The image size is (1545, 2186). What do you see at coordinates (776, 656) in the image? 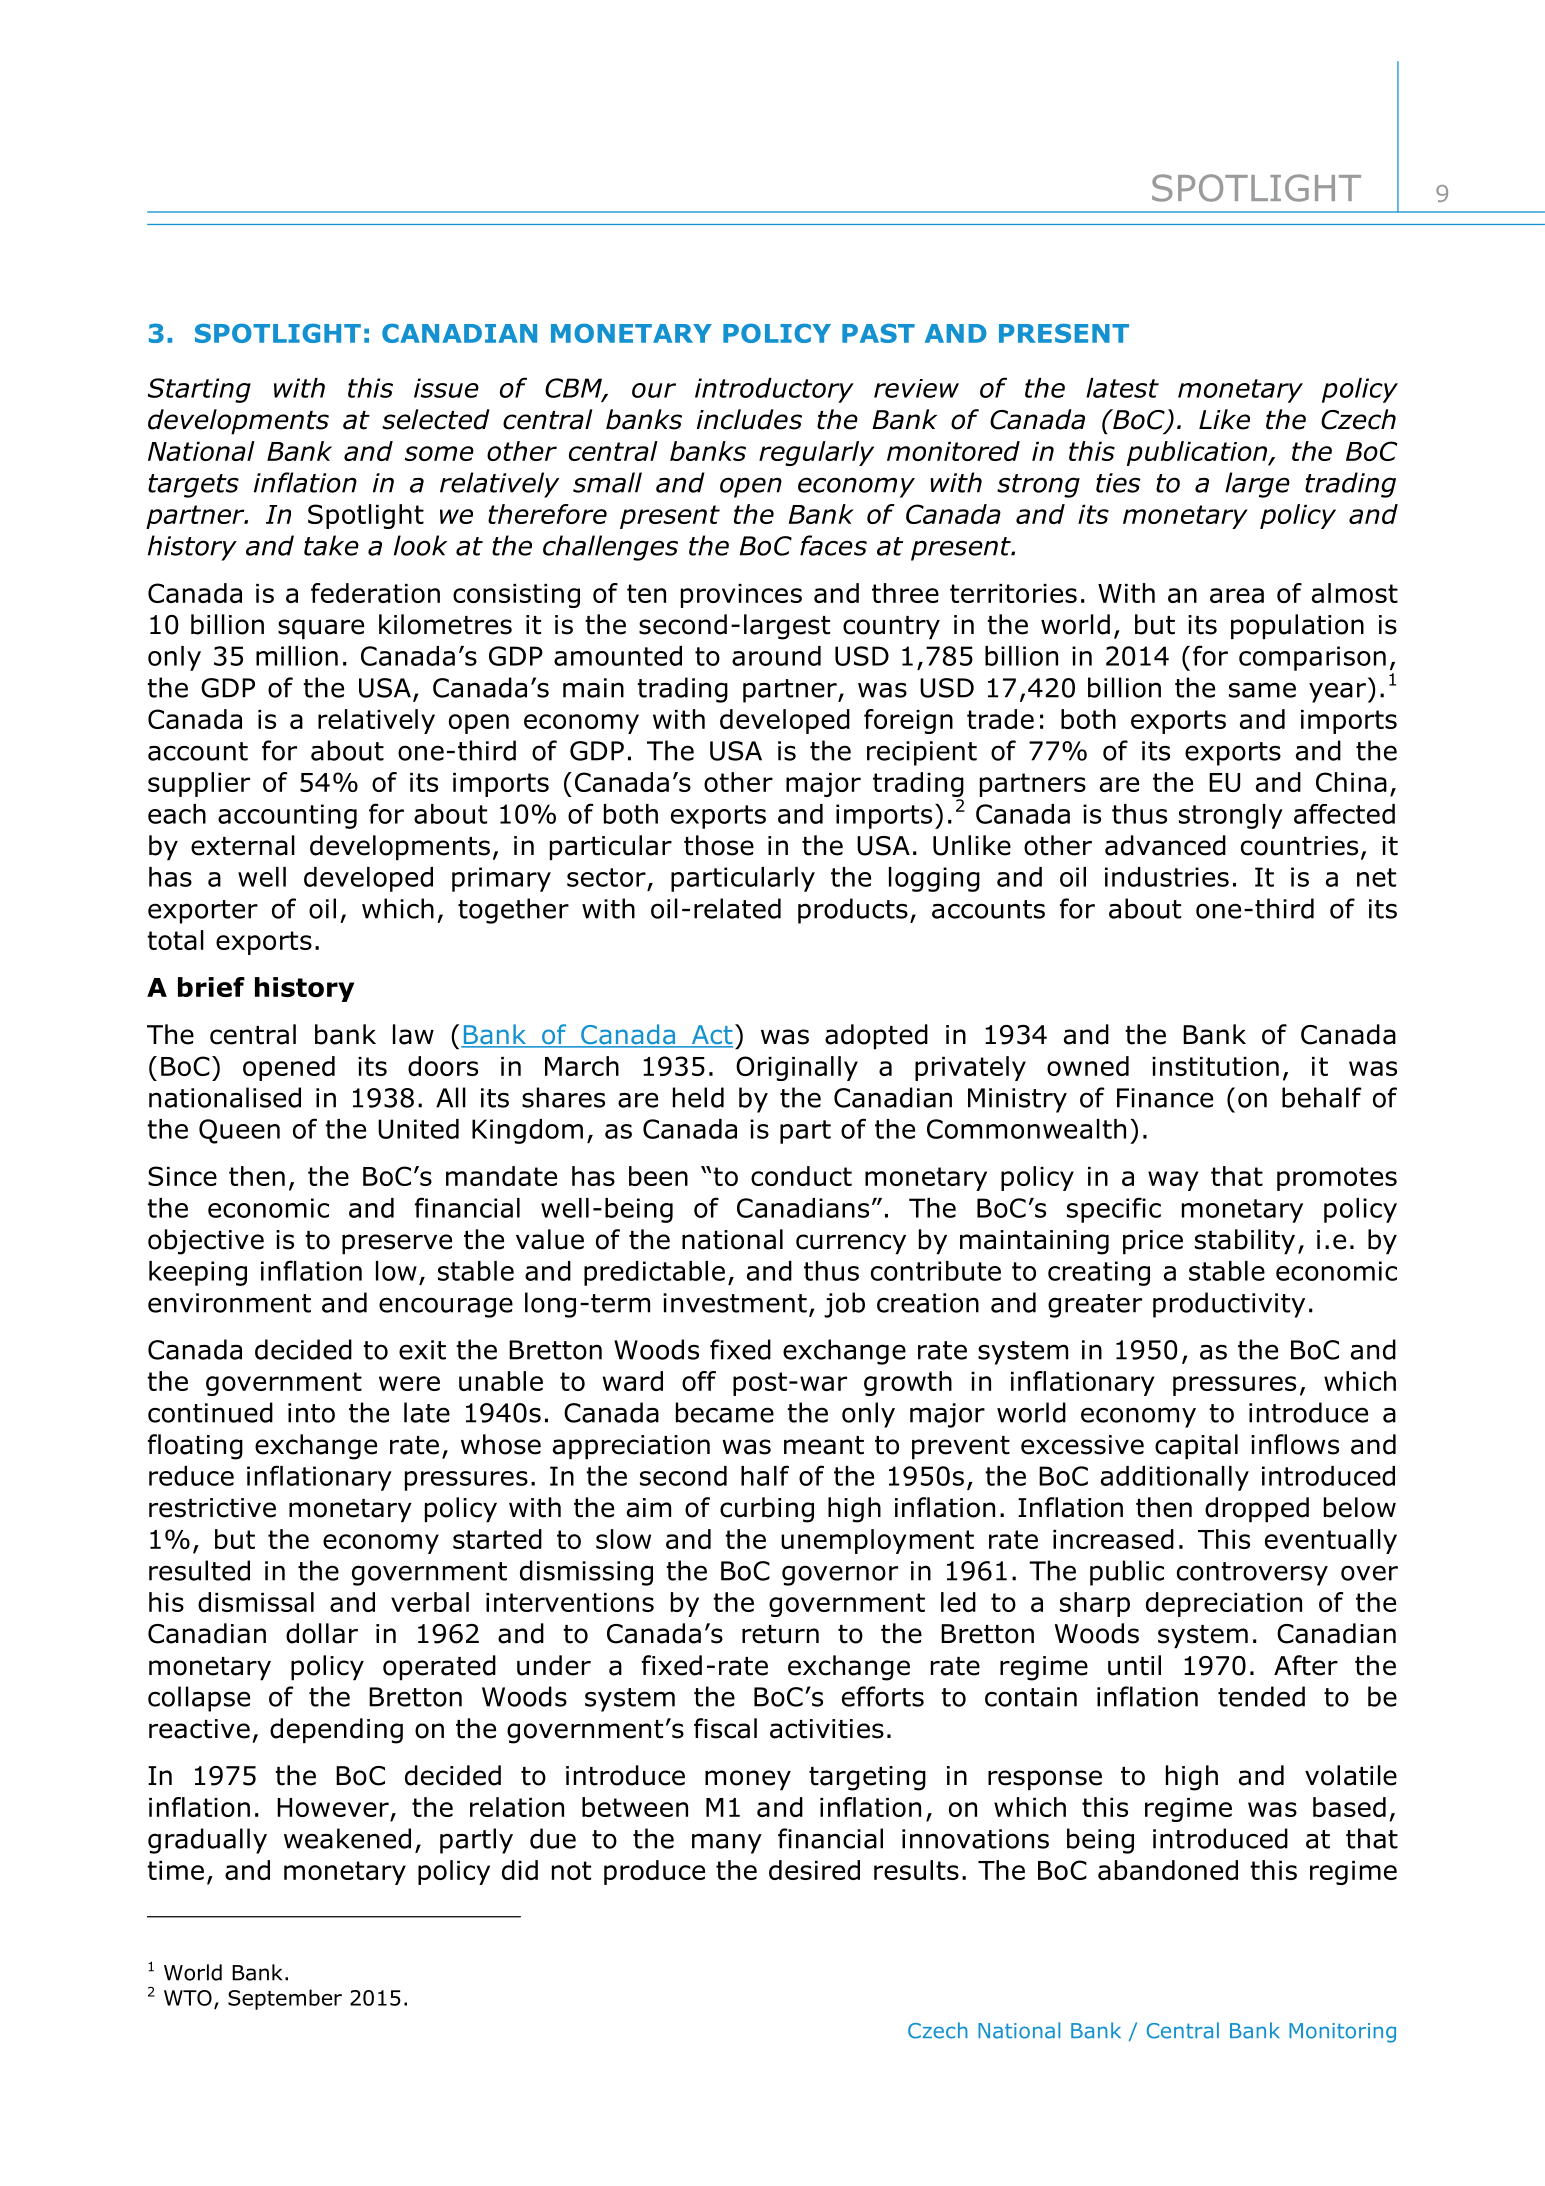
I see `around` at bounding box center [776, 656].
